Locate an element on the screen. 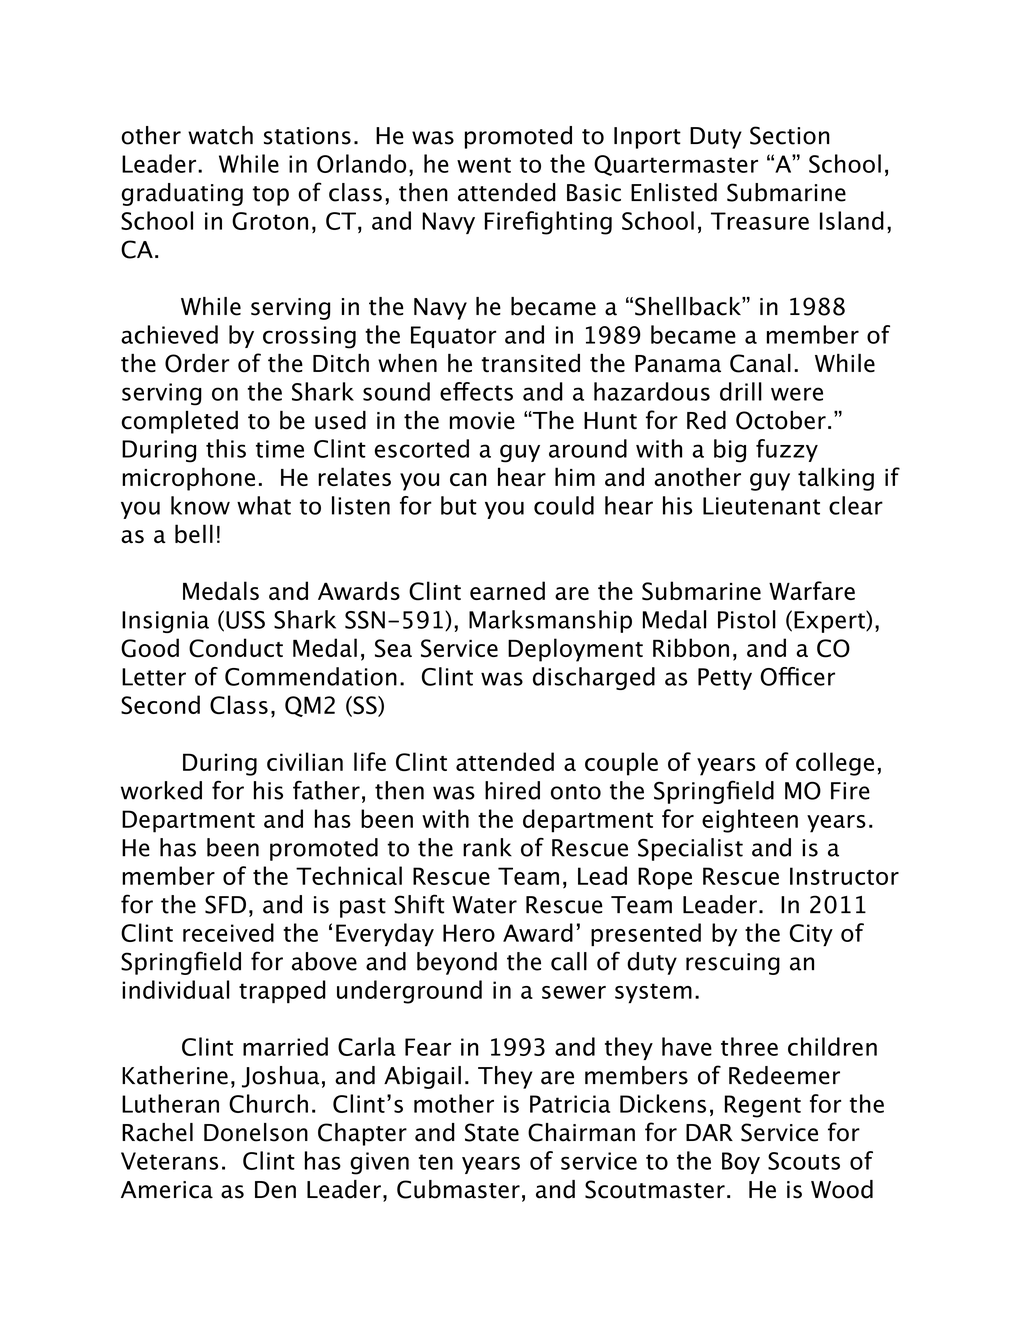 The height and width of the screenshot is (1327, 1025). Section is located at coordinates (790, 135).
